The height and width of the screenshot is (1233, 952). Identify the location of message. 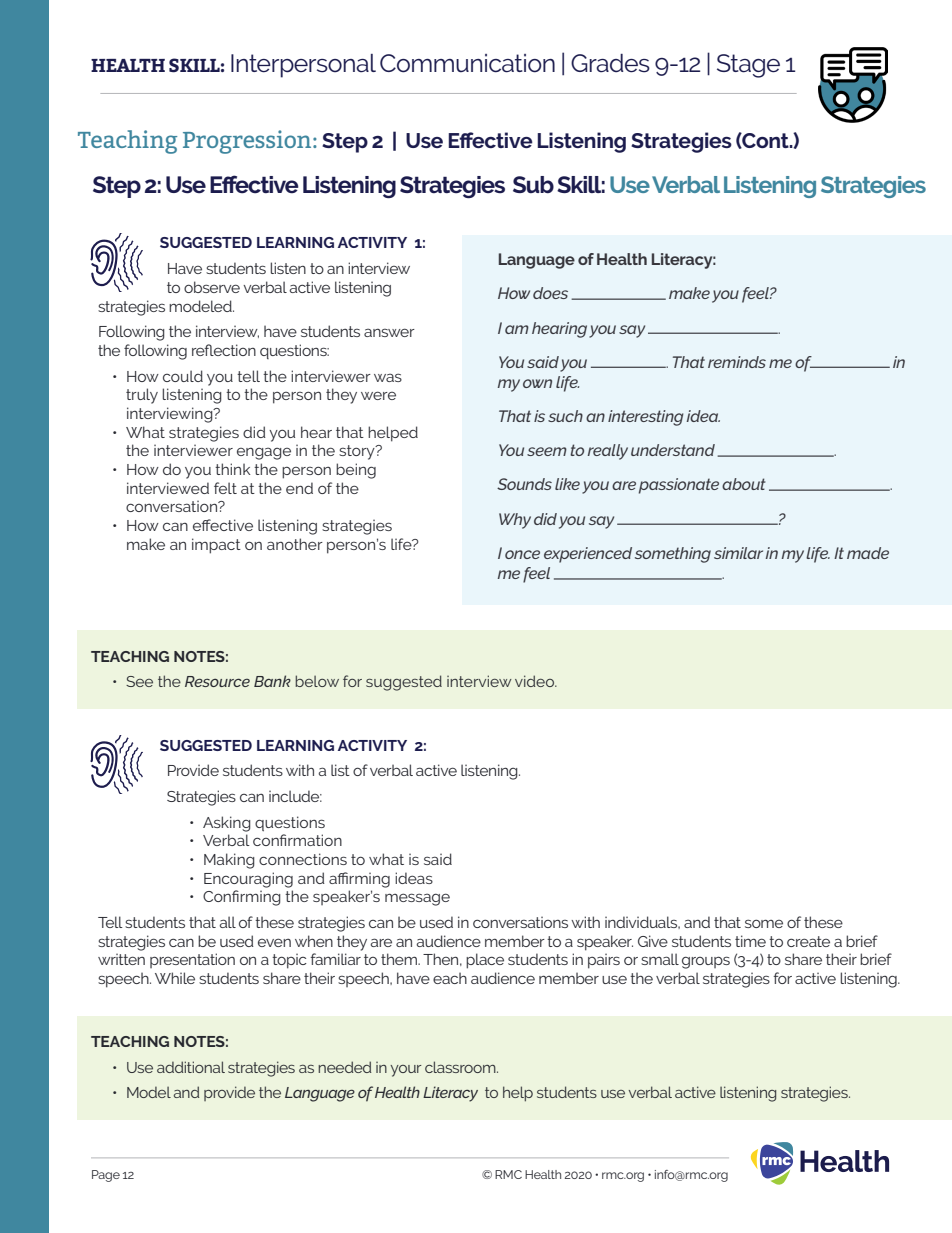
(417, 899).
